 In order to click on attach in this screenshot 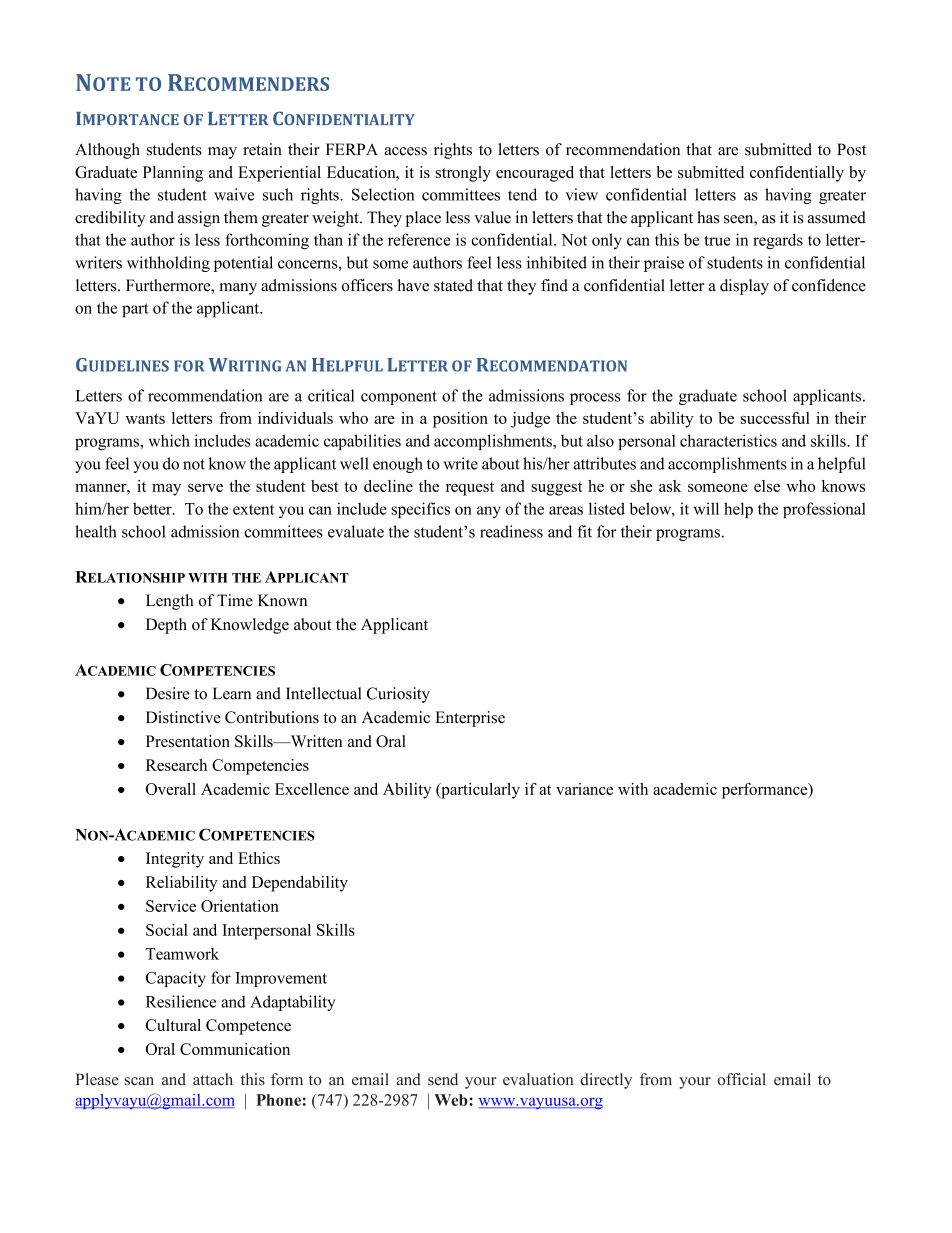, I will do `click(213, 1079)`.
